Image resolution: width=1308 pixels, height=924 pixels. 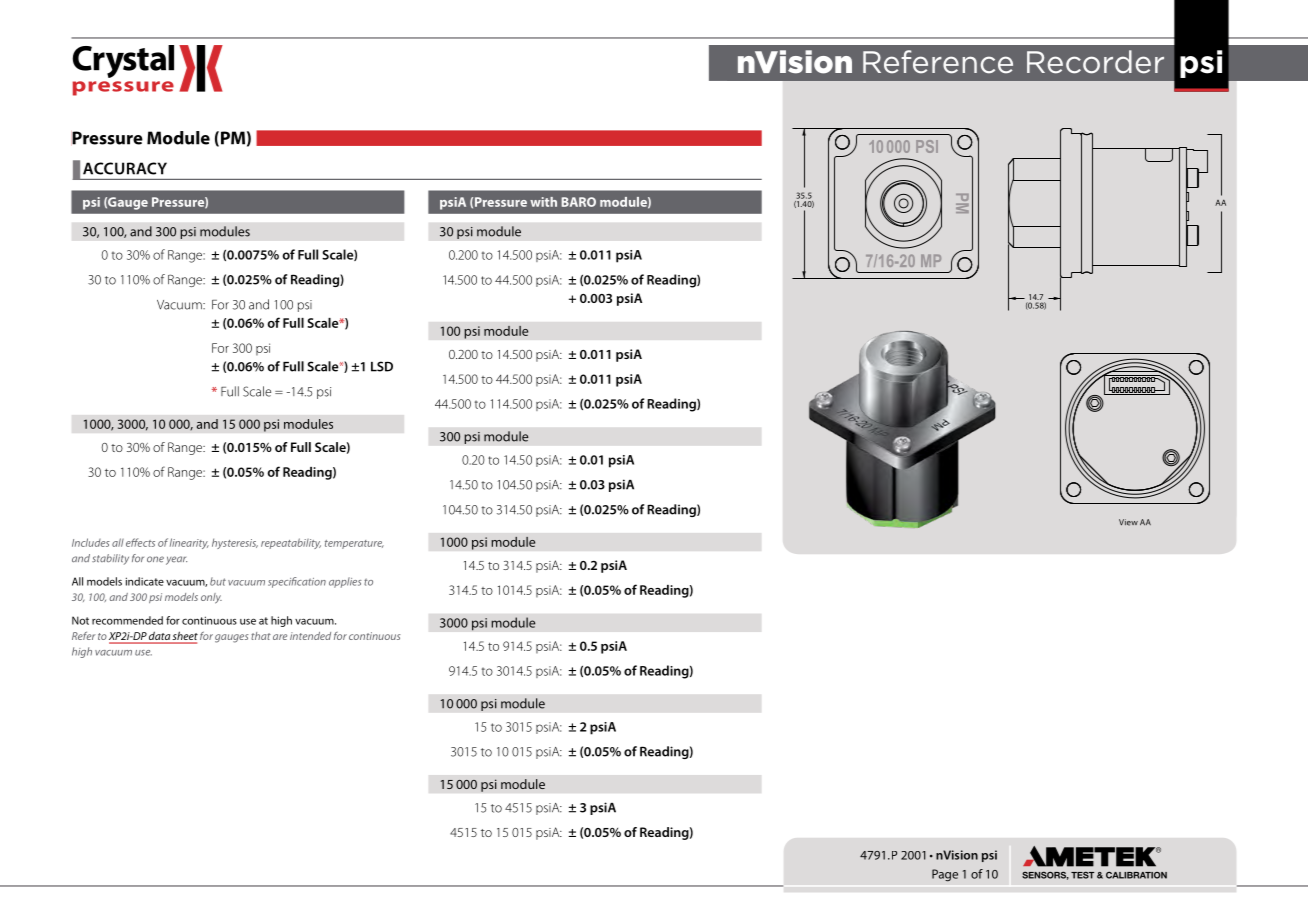 I want to click on temperature, so click(x=354, y=544).
